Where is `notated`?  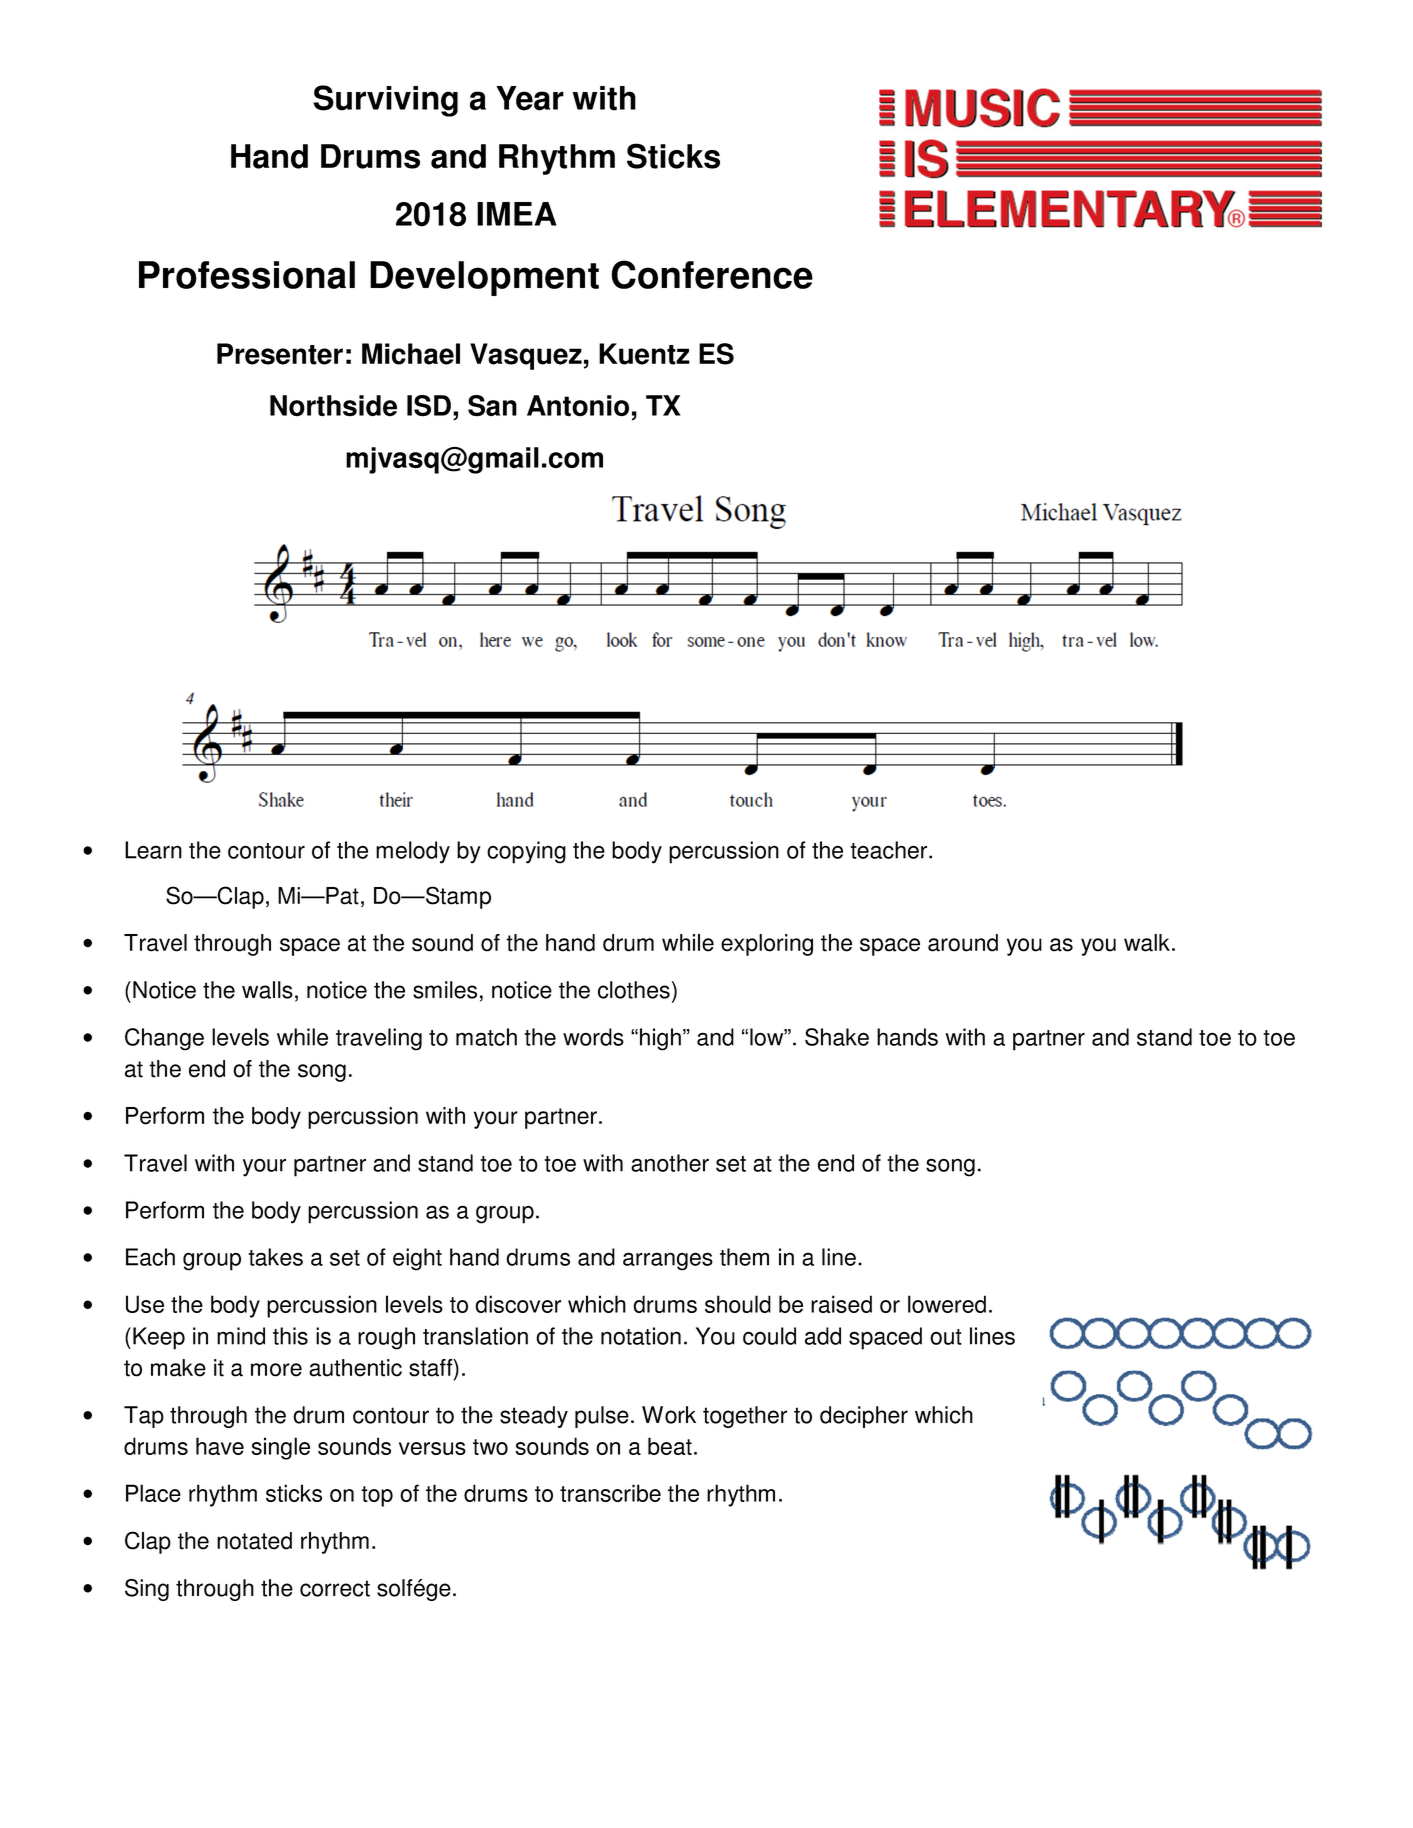 notated is located at coordinates (254, 1541).
